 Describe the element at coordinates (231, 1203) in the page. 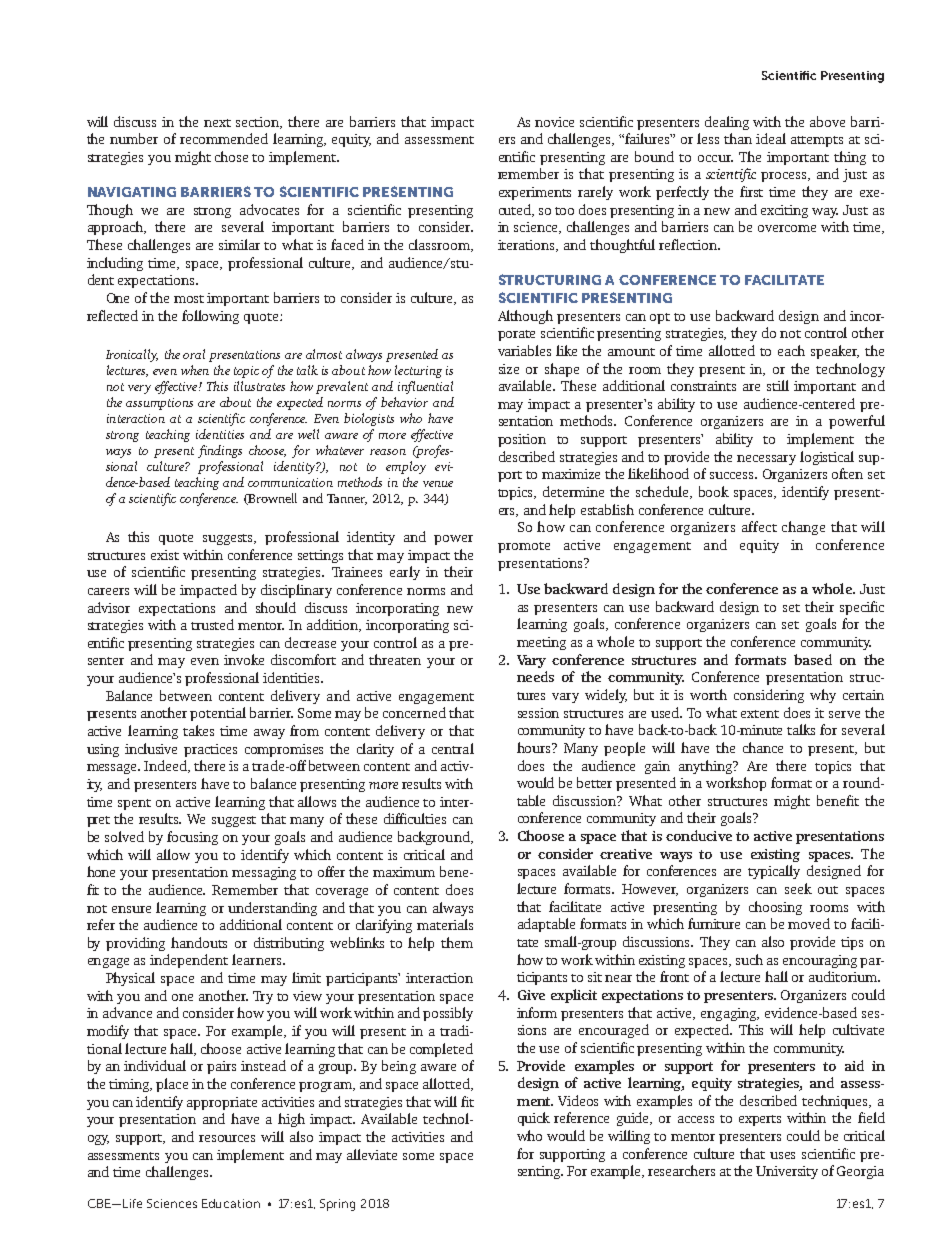

I see `Education` at that location.
